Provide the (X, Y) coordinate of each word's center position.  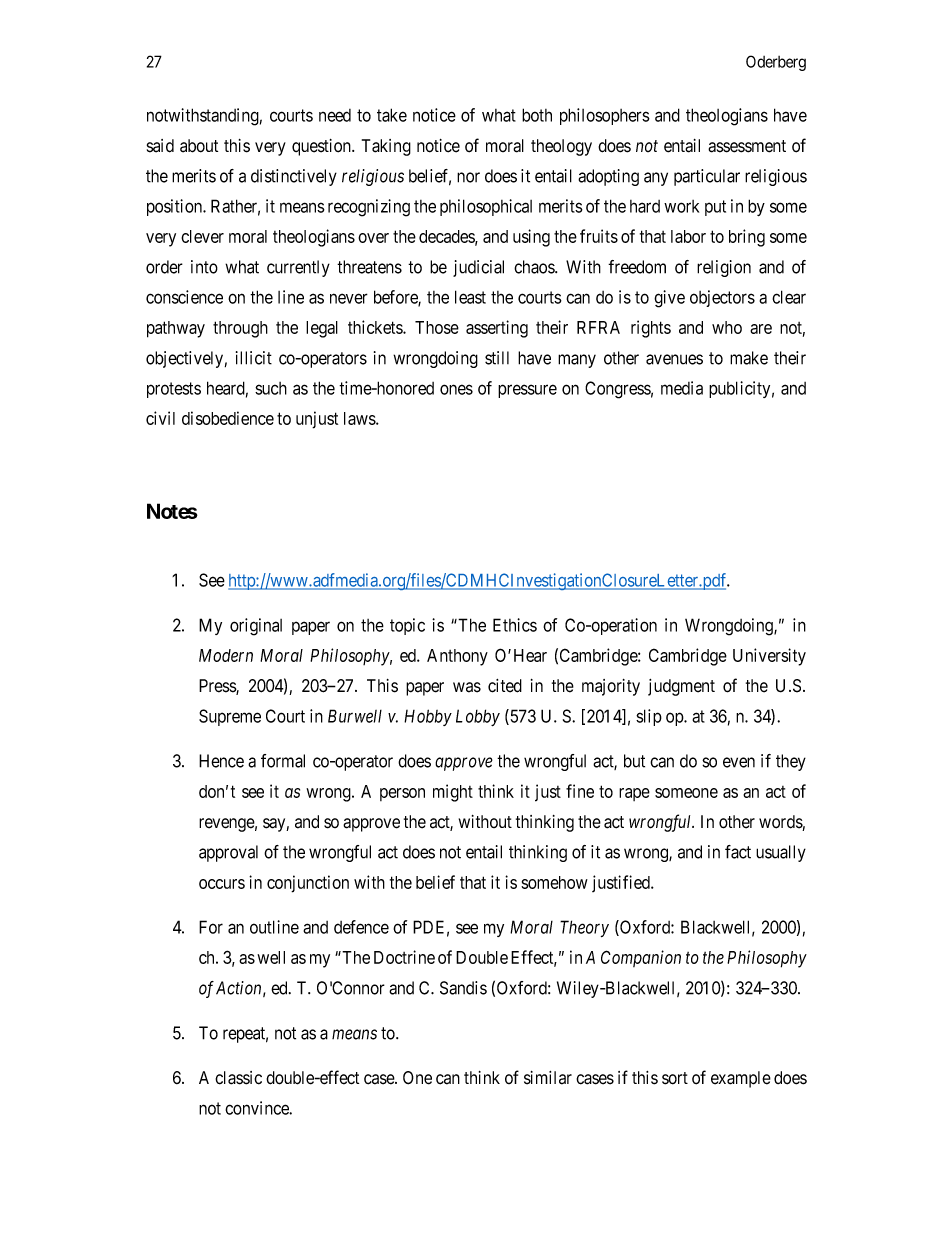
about (199, 146)
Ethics (515, 625)
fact (738, 852)
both (537, 115)
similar (548, 1078)
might (453, 793)
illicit (254, 358)
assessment (747, 146)
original (256, 627)
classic (238, 1078)
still (497, 358)
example (741, 1079)
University (769, 657)
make (749, 358)
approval (228, 853)
